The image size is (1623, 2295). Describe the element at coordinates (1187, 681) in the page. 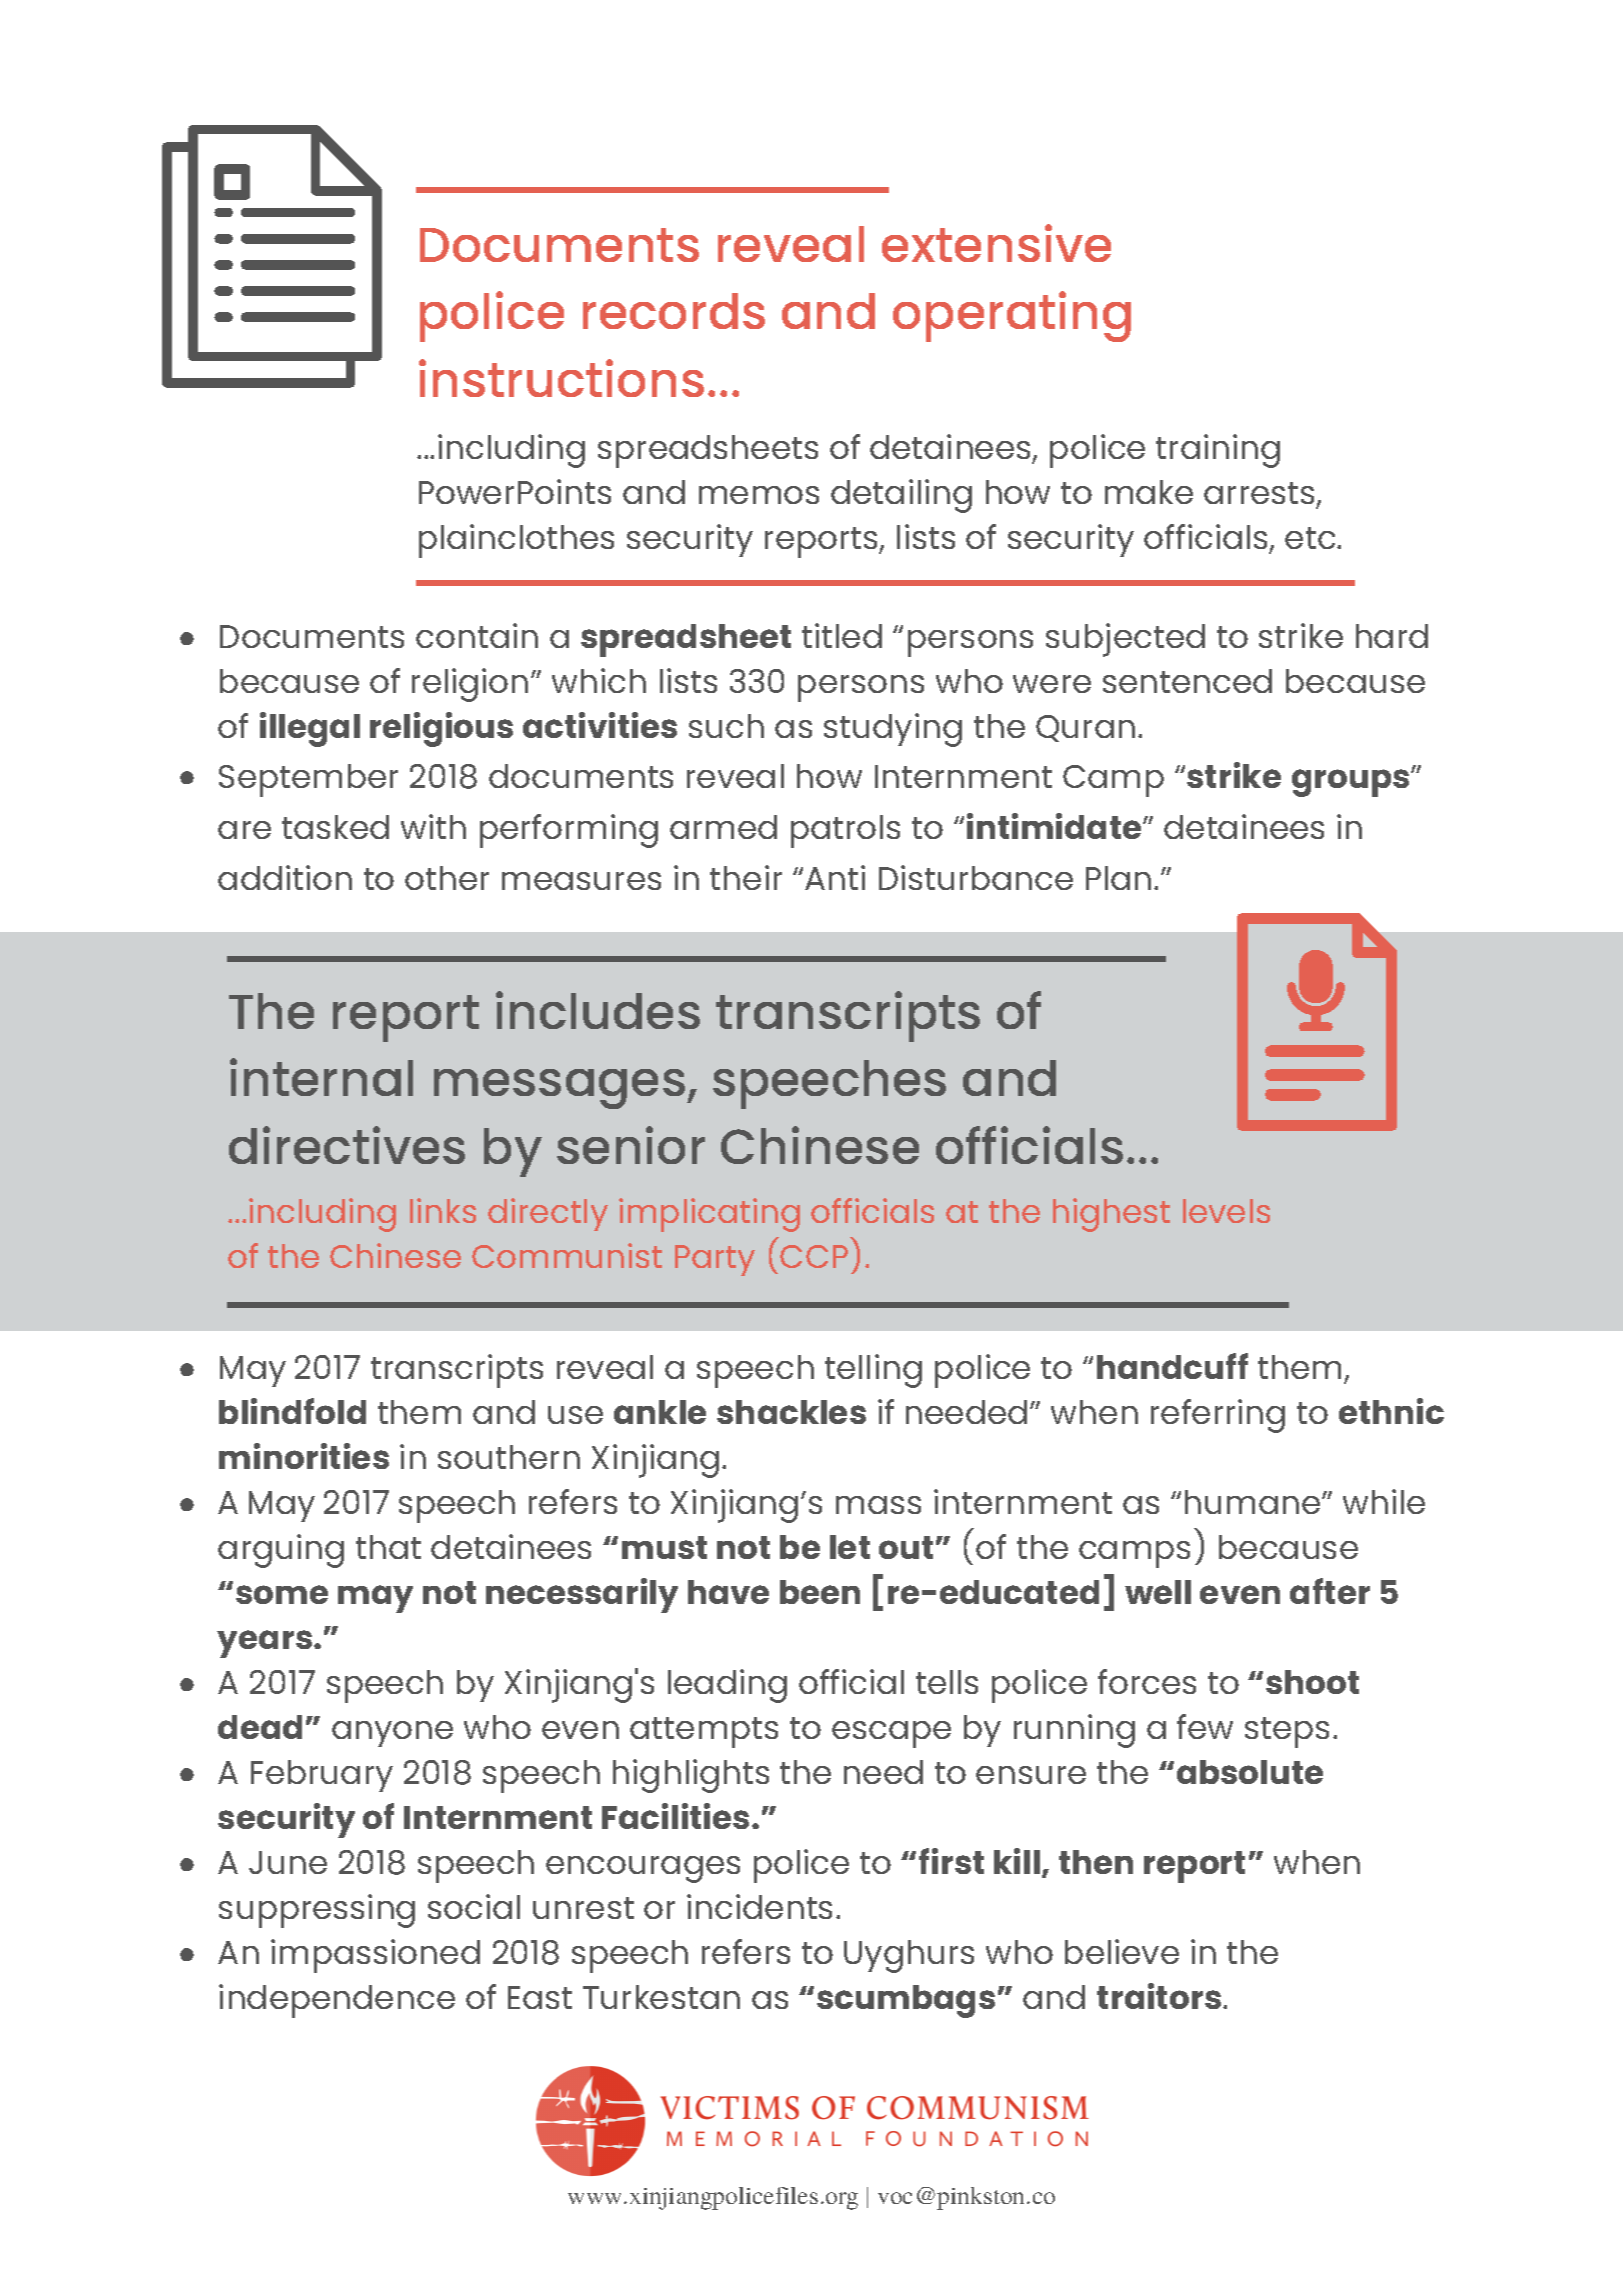

I see `sentenced` at that location.
